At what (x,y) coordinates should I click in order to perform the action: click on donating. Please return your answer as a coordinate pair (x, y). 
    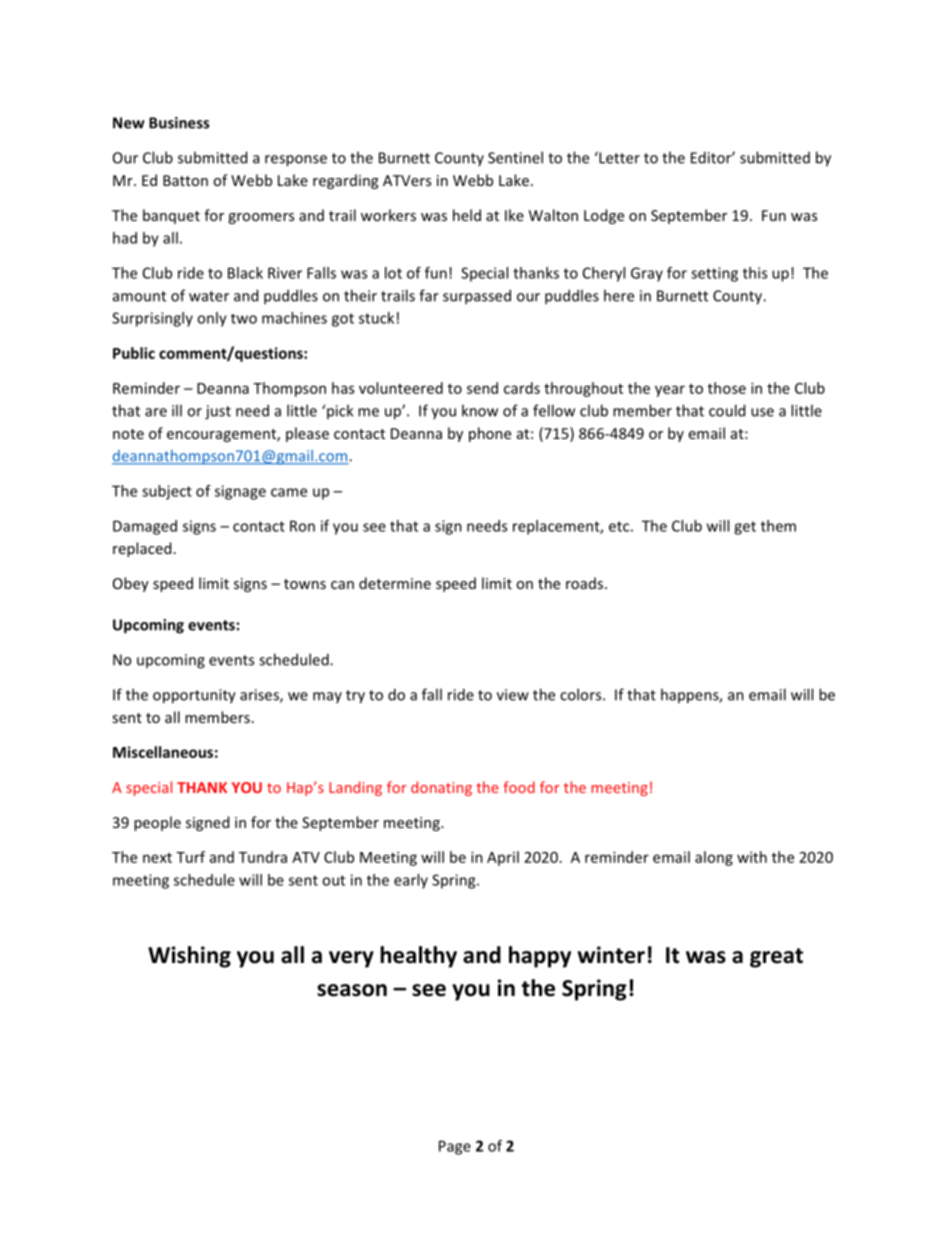
    Looking at the image, I should click on (441, 788).
